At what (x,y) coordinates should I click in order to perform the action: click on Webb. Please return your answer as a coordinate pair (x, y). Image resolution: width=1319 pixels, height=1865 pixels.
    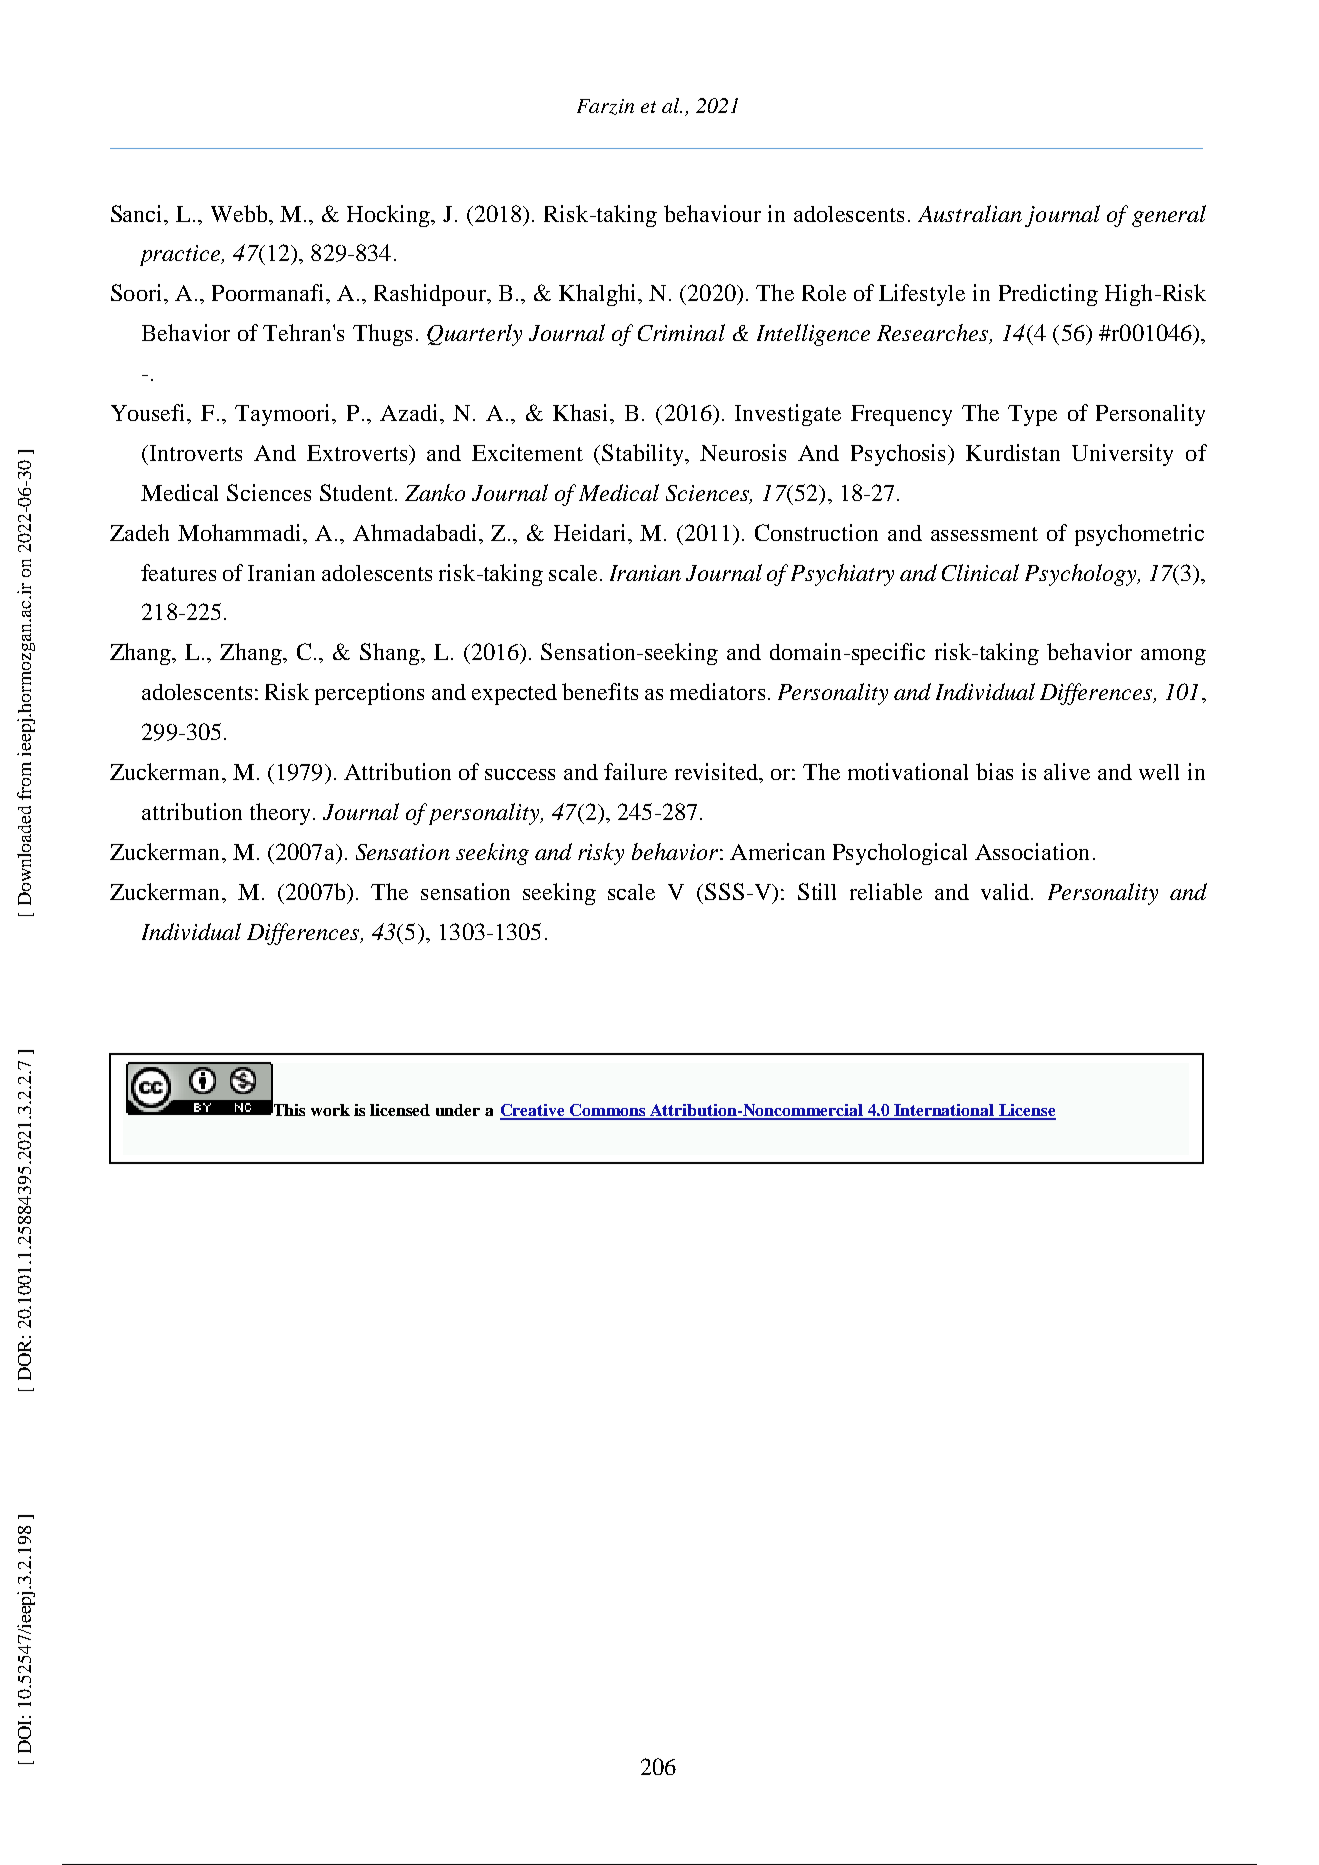
    Looking at the image, I should click on (240, 213).
